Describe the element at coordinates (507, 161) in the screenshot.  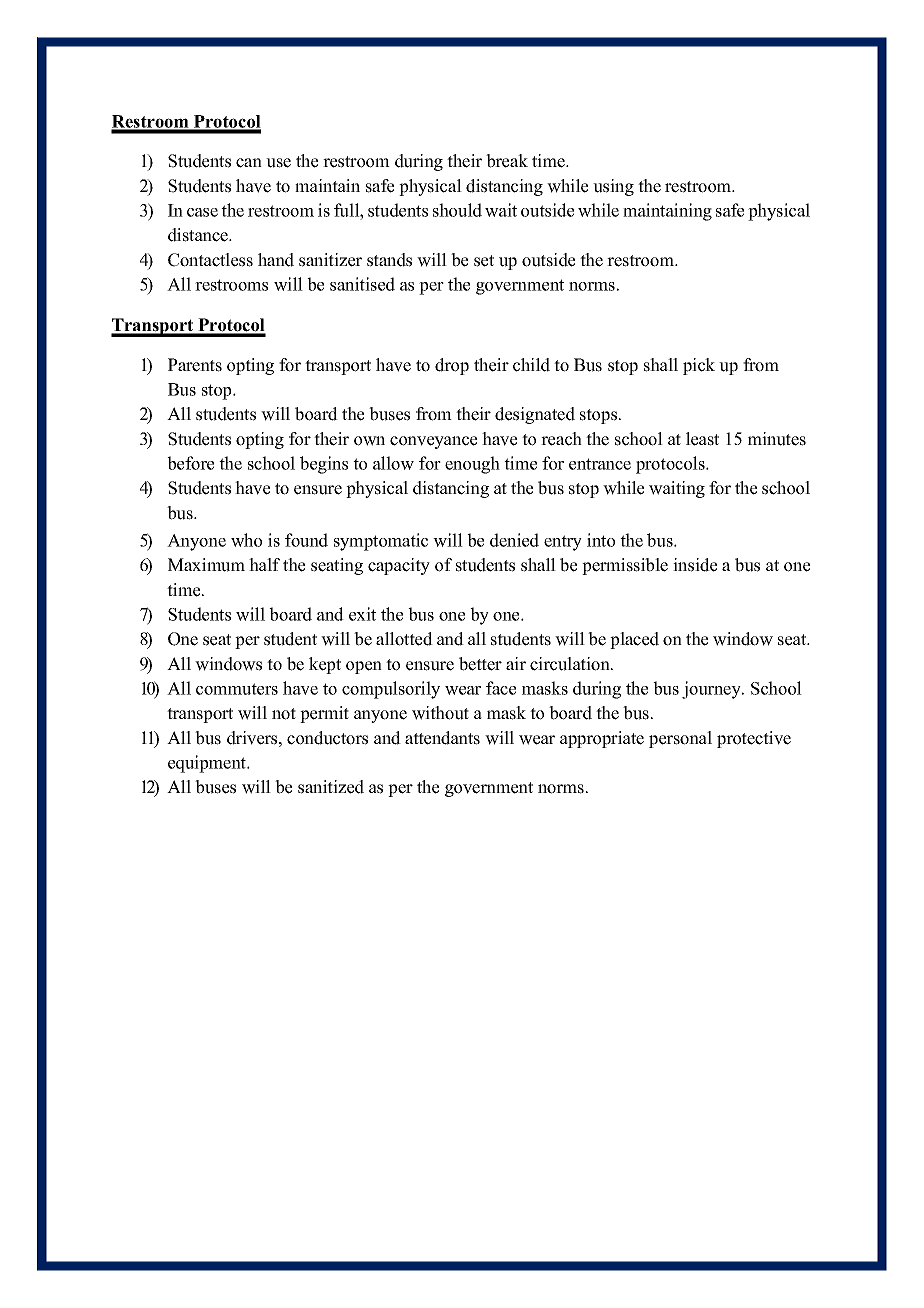
I see `break` at that location.
